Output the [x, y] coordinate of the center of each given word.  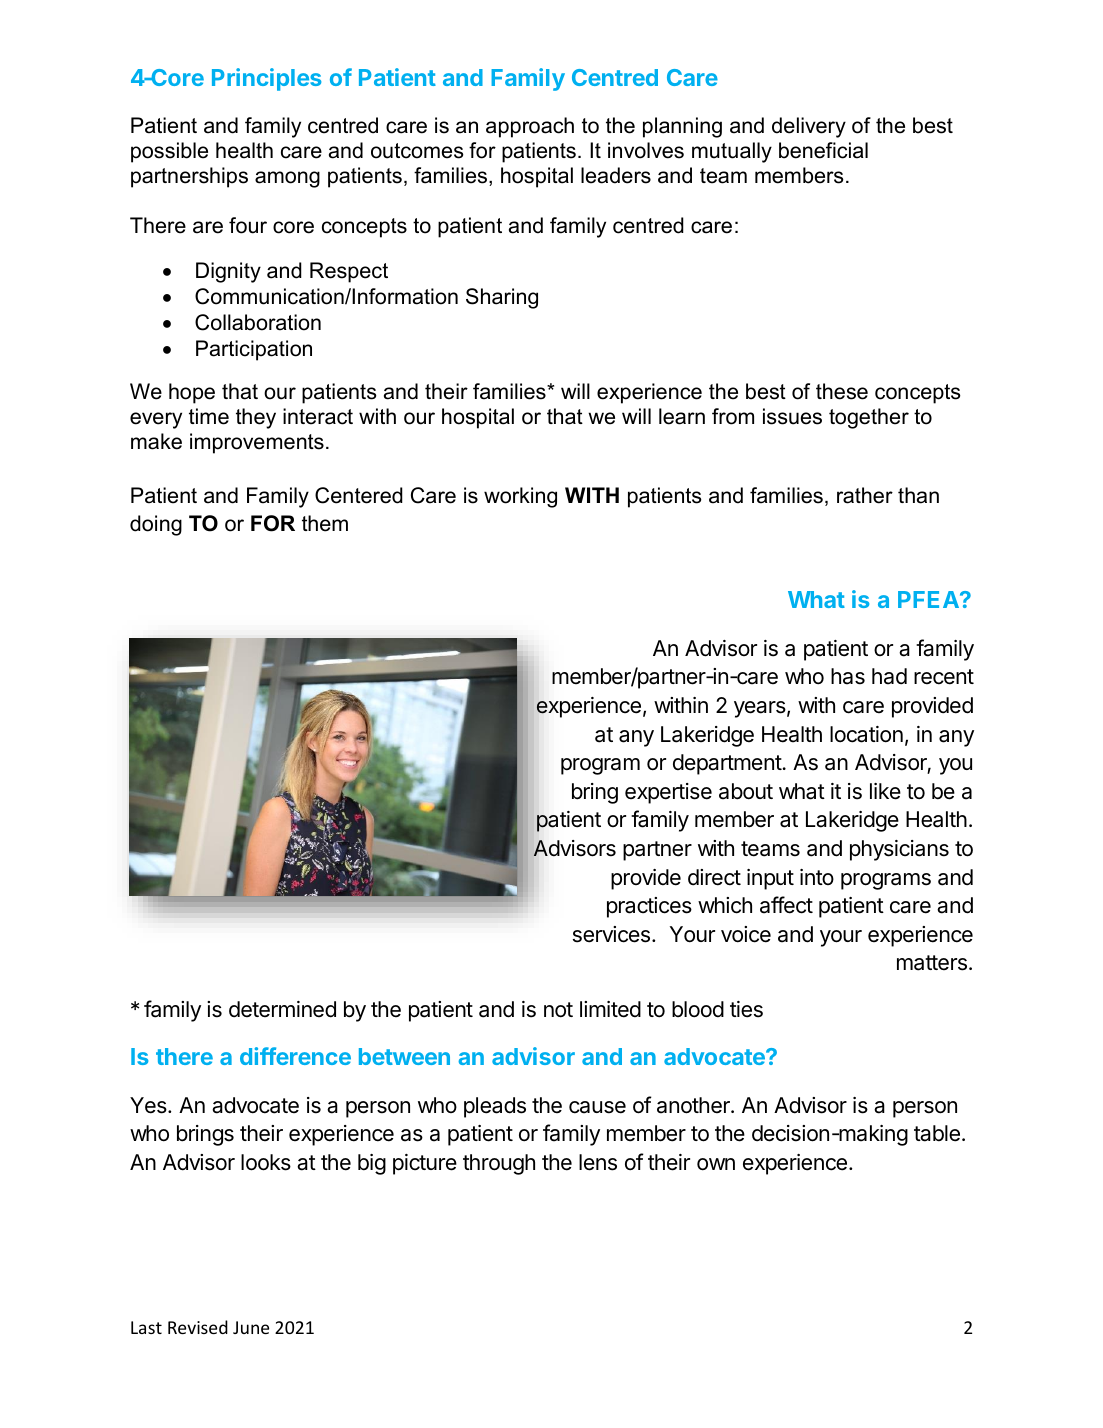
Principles [266, 79]
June [251, 1327]
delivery [809, 127]
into [817, 877]
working [520, 497]
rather [865, 495]
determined [282, 1009]
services [611, 934]
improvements [257, 443]
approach [530, 127]
